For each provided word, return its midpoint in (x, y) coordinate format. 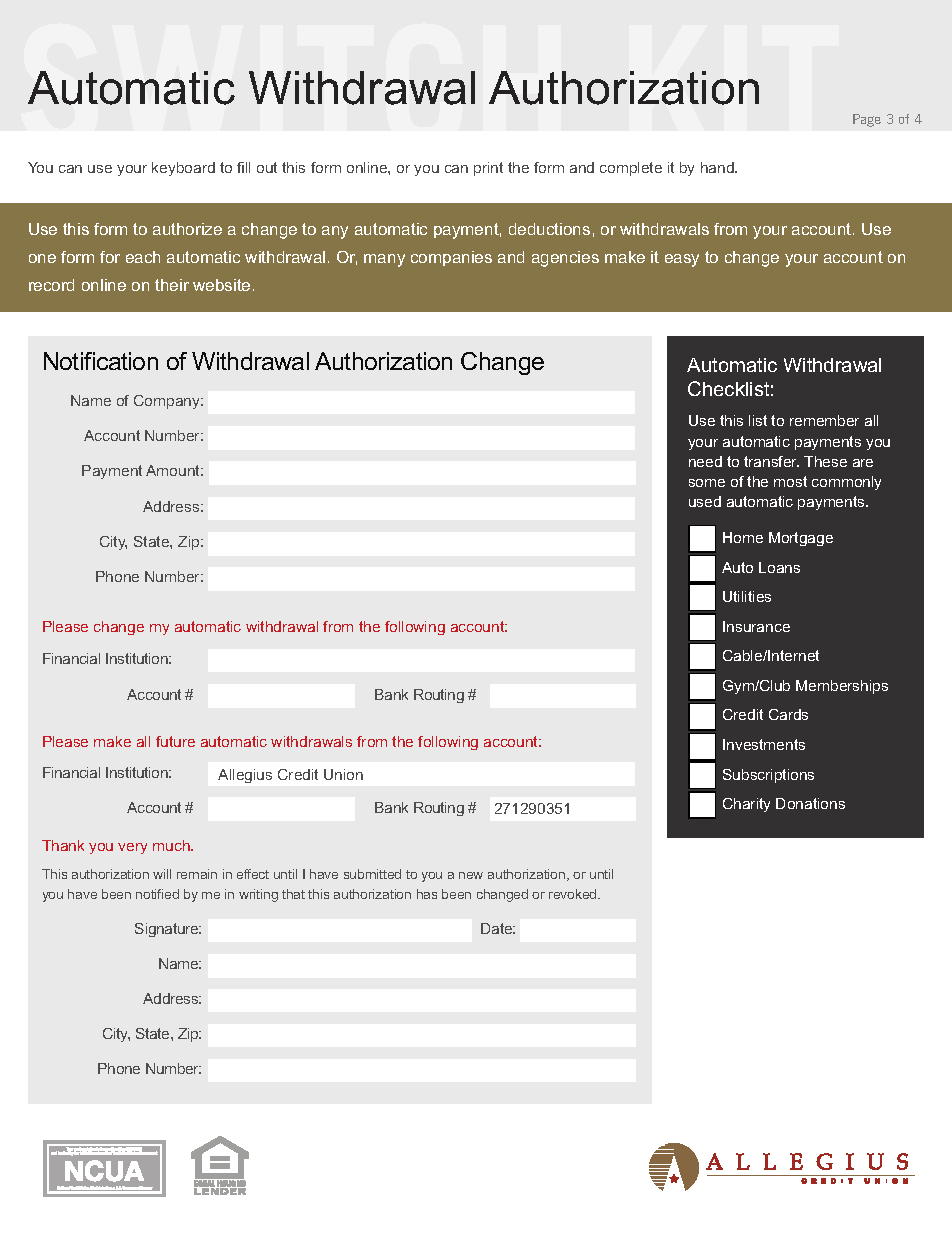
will (162, 874)
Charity (746, 805)
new (471, 875)
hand (718, 167)
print (488, 169)
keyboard (183, 169)
